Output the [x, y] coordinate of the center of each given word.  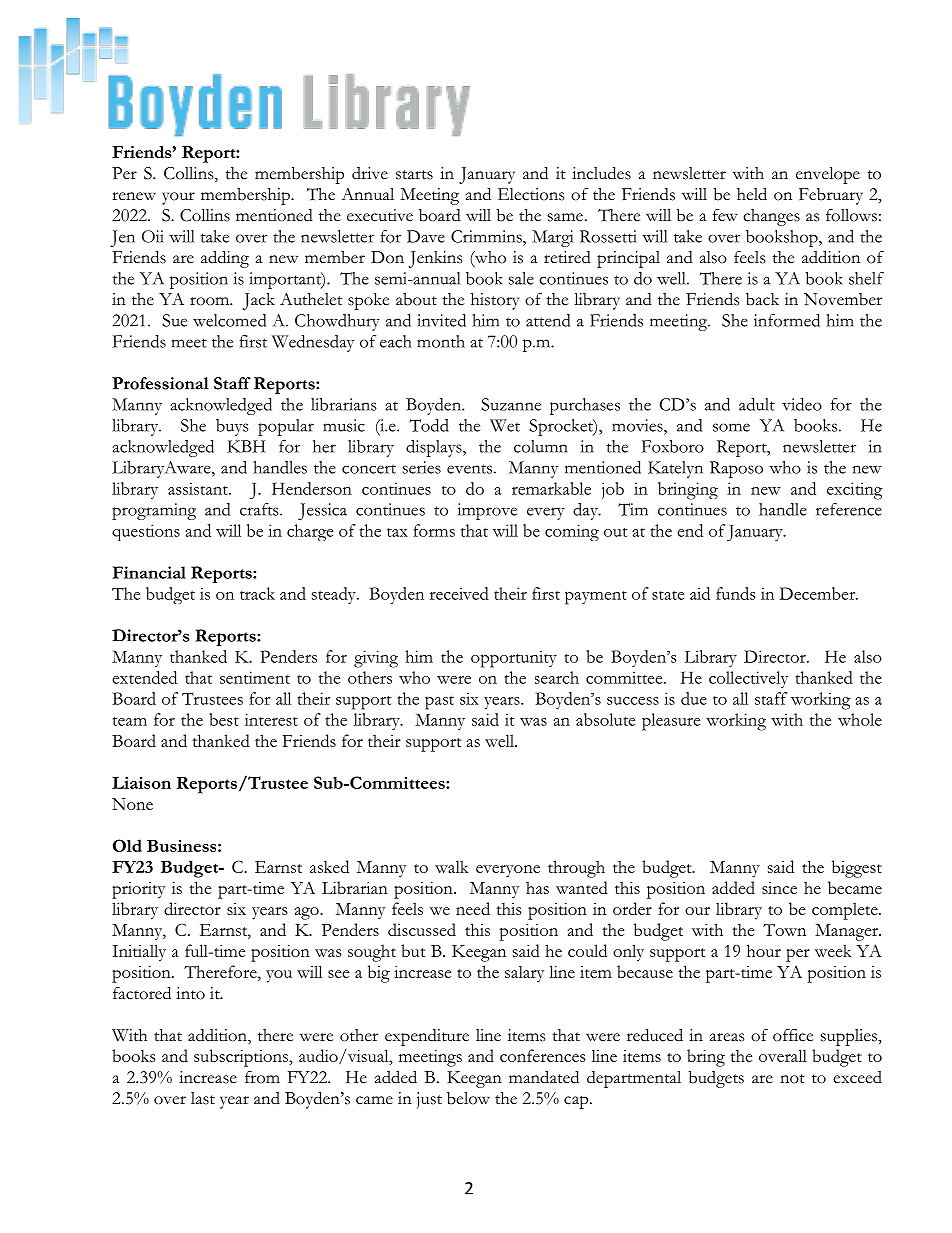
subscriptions [242, 1058]
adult [757, 404]
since [779, 888]
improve [487, 511]
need [473, 908]
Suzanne [511, 404]
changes [771, 217]
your [178, 198]
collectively [748, 679]
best [224, 719]
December [818, 593]
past [439, 703]
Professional [160, 383]
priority [138, 890]
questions [146, 532]
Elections [531, 194]
